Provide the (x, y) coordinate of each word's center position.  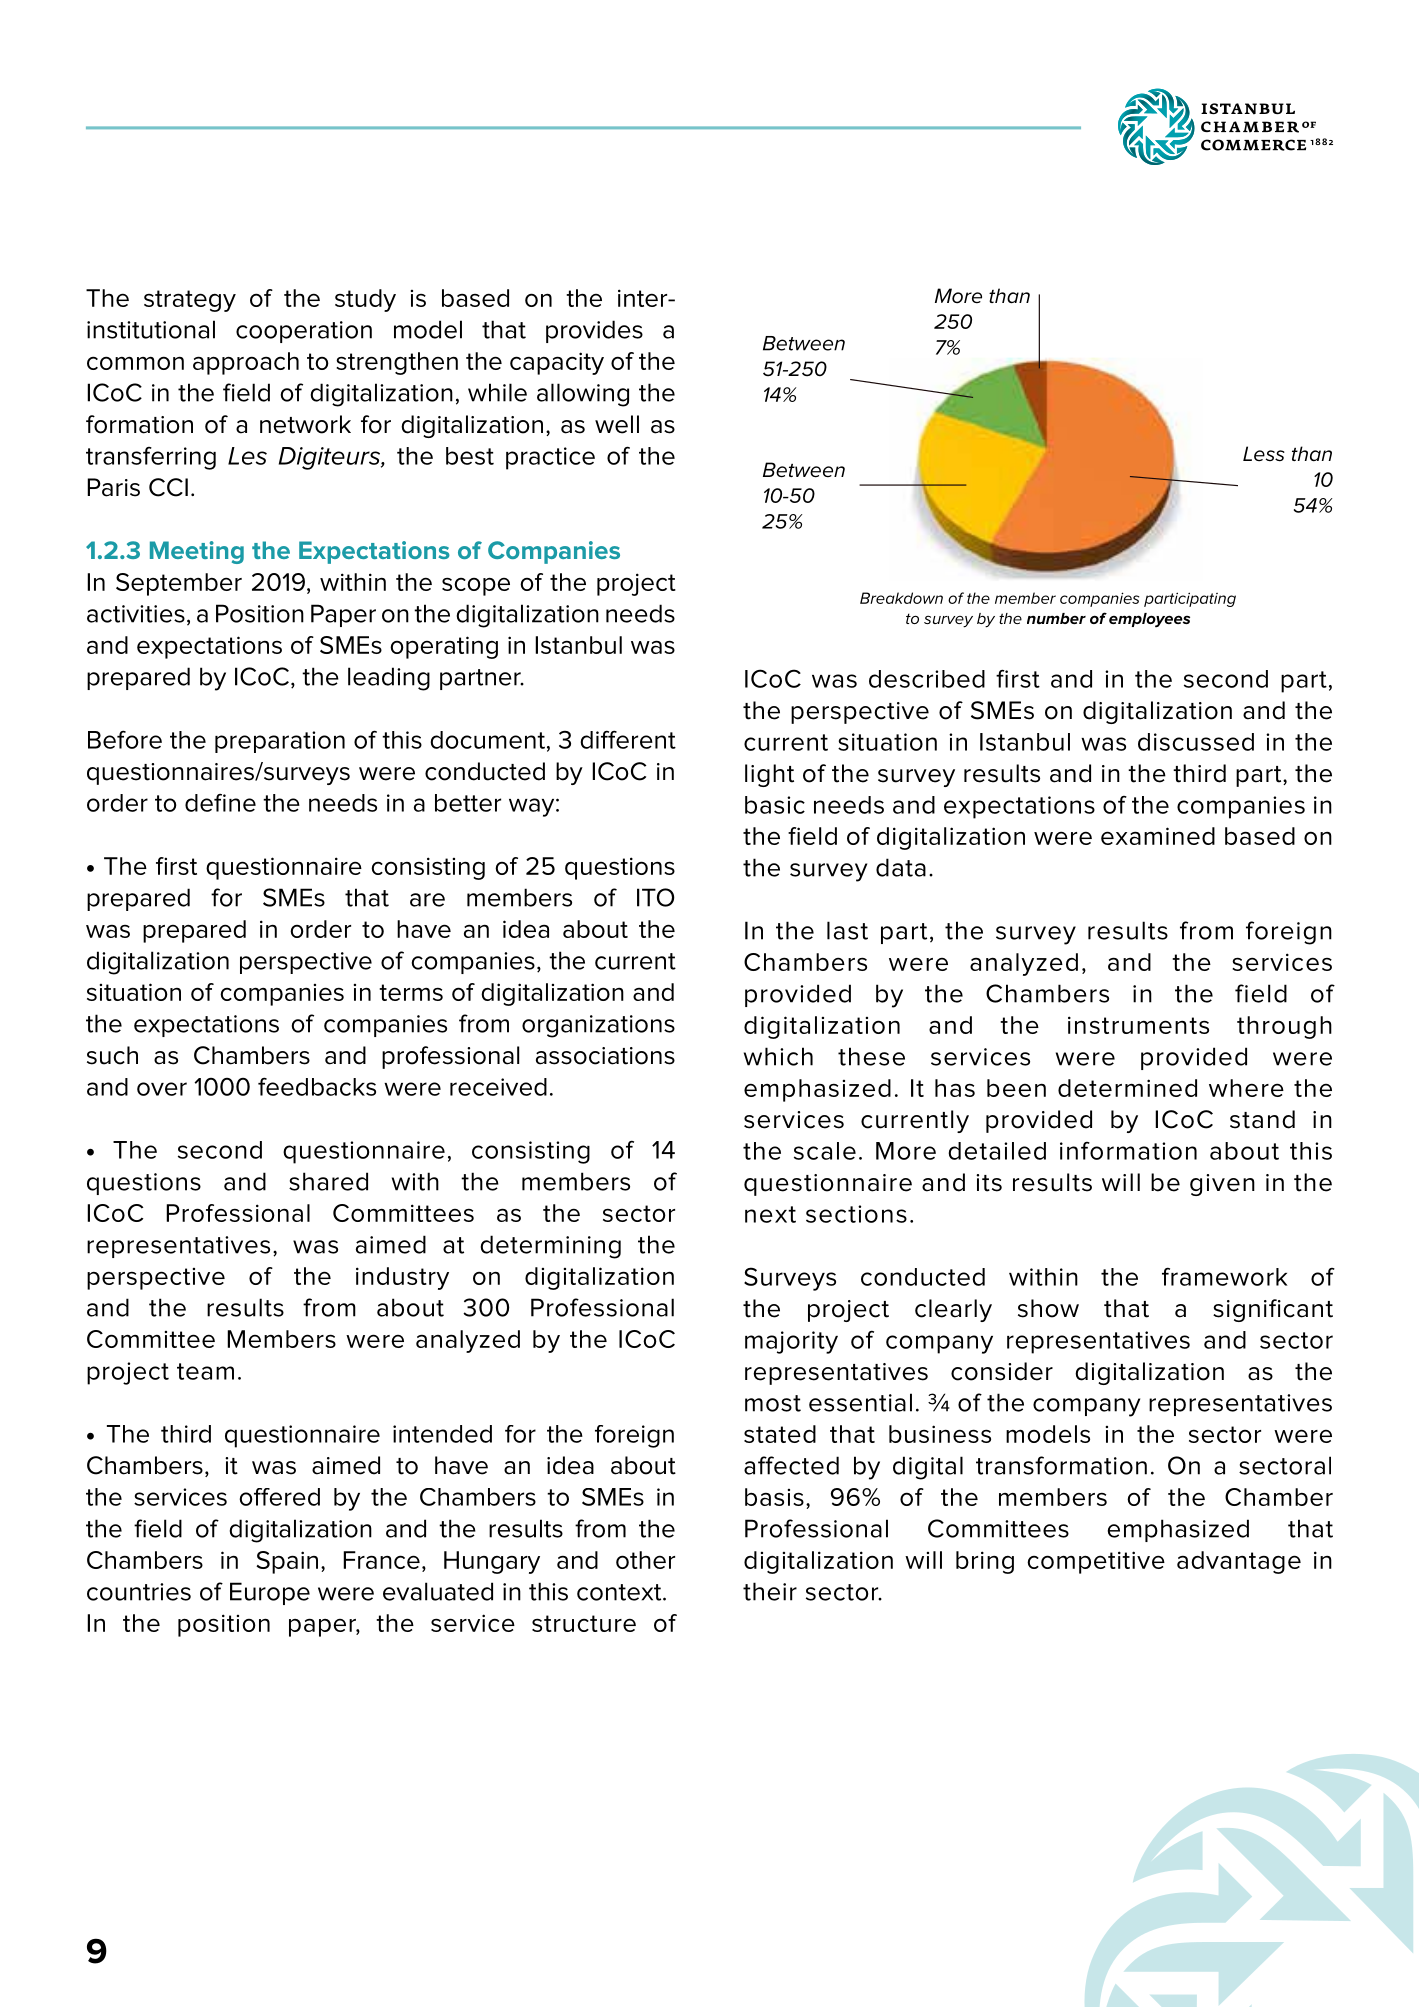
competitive (1096, 1562)
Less (1264, 454)
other (645, 1560)
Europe (270, 1593)
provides (594, 331)
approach (246, 363)
